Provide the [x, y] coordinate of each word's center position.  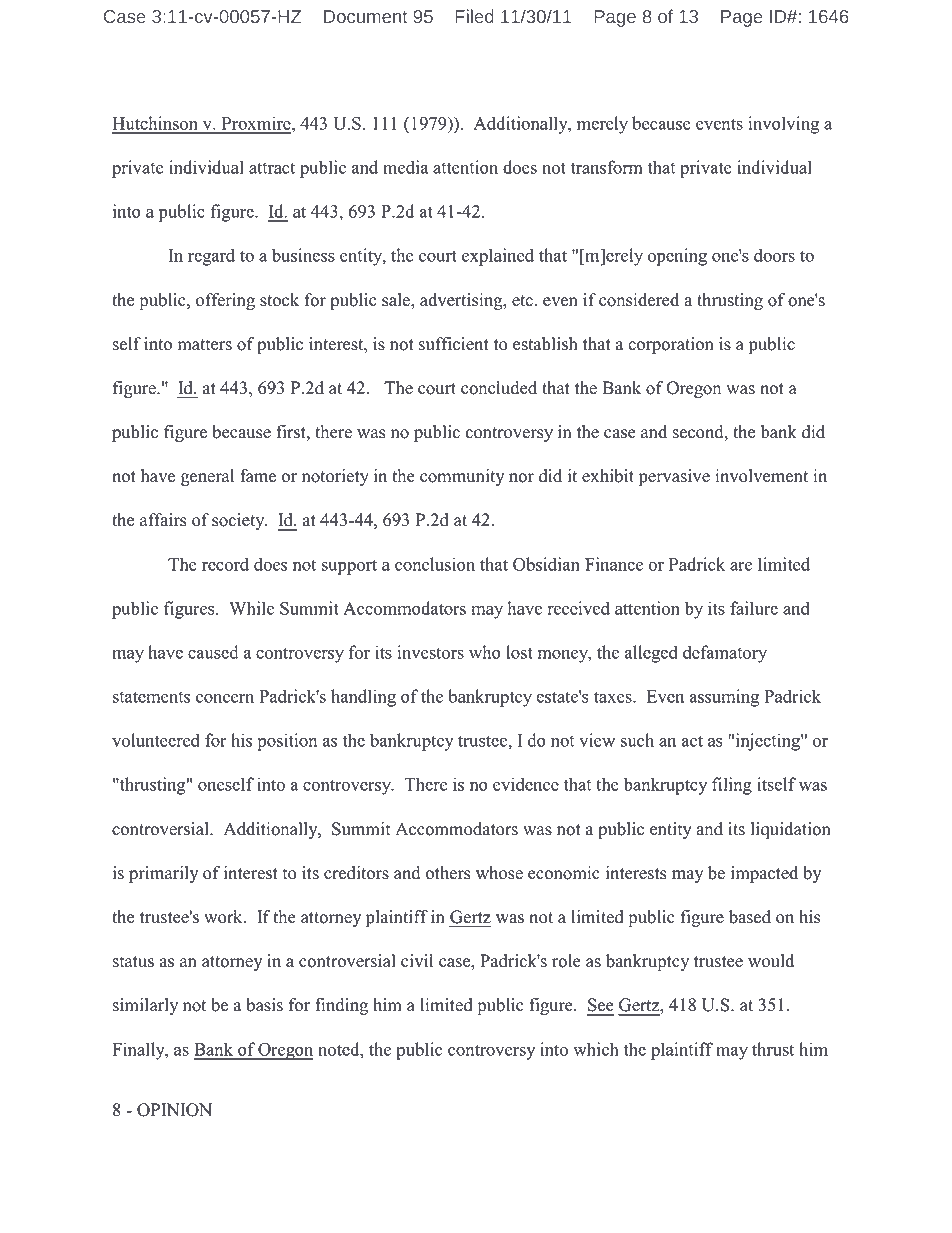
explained [498, 257]
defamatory [725, 654]
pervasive [674, 477]
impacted [764, 874]
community [462, 477]
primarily [163, 874]
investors [431, 652]
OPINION [174, 1110]
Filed [474, 16]
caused [213, 652]
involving [784, 125]
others [448, 873]
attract [272, 168]
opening [677, 257]
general [207, 477]
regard [211, 257]
